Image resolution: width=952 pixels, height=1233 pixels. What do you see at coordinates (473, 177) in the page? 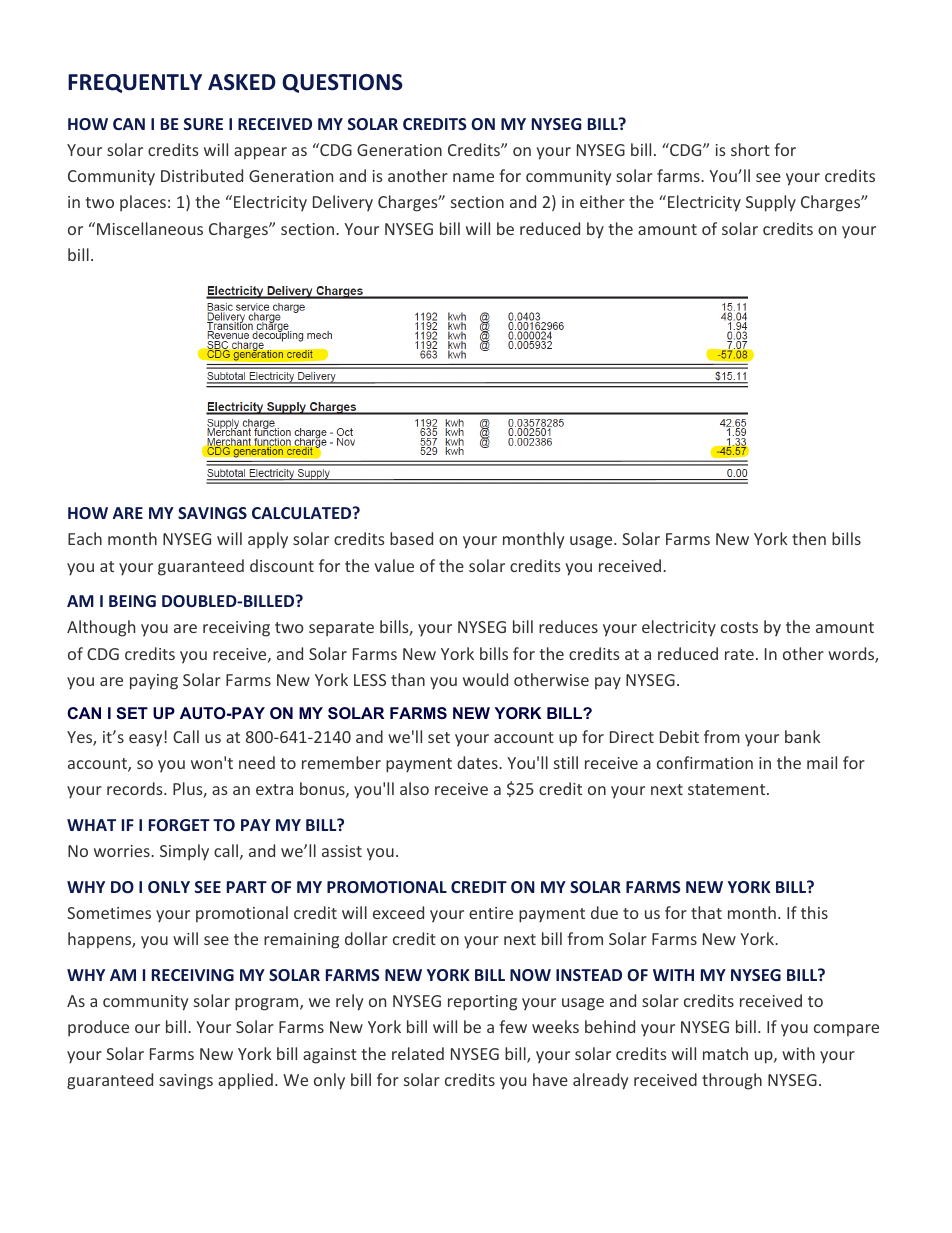
I see `name` at bounding box center [473, 177].
